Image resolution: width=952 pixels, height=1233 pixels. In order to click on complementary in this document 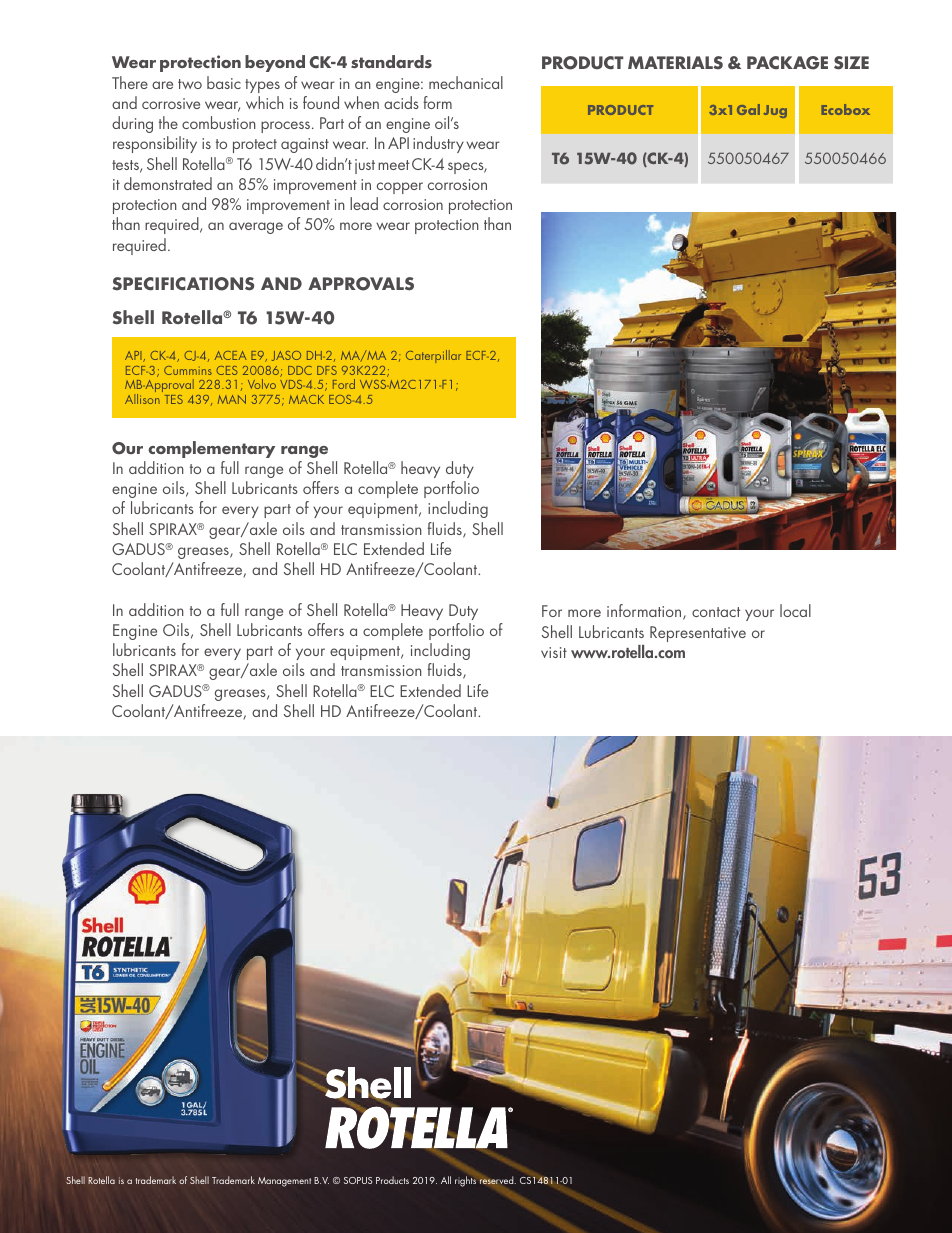, I will do `click(211, 449)`.
